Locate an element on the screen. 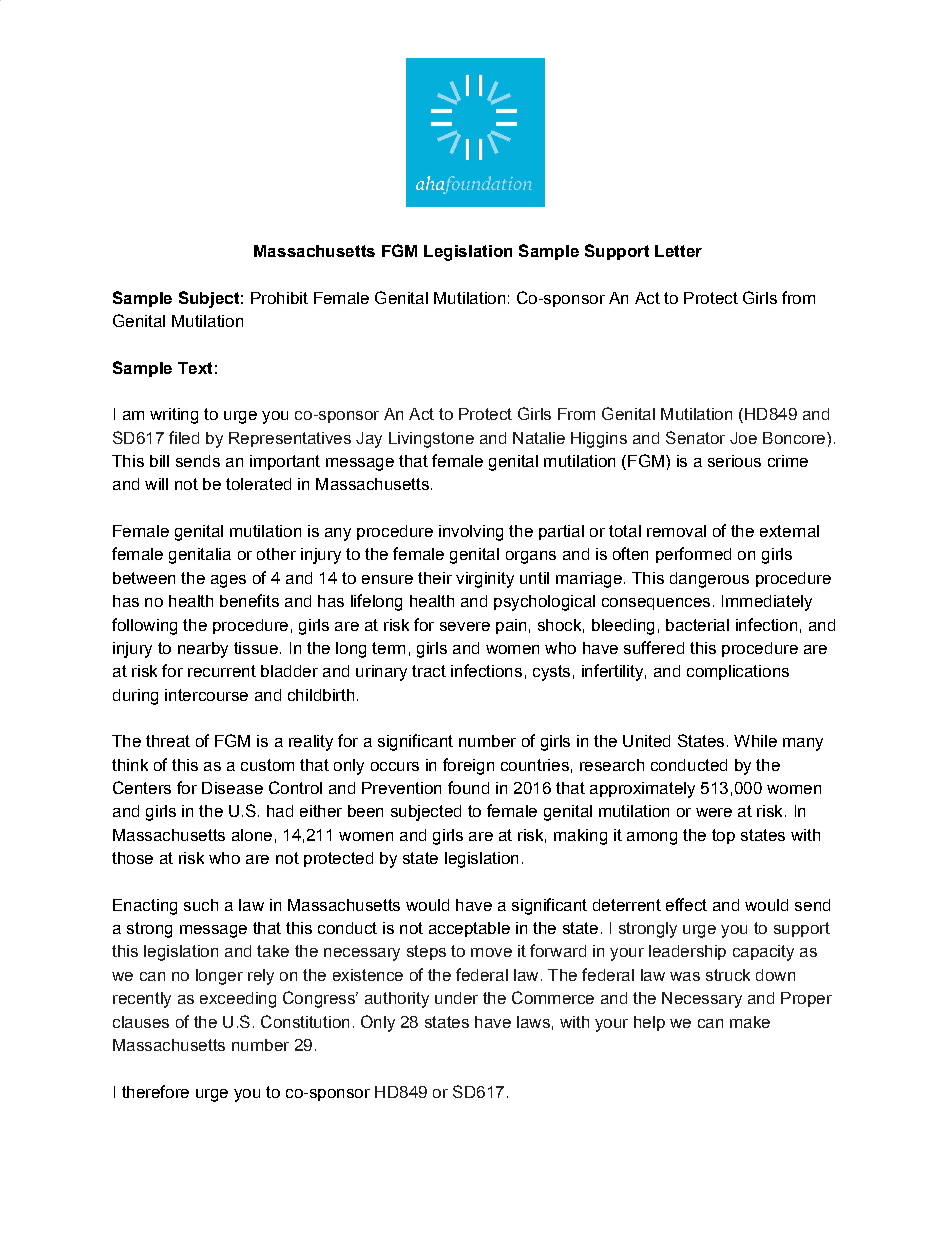 The width and height of the screenshot is (952, 1233). laws is located at coordinates (533, 1022).
